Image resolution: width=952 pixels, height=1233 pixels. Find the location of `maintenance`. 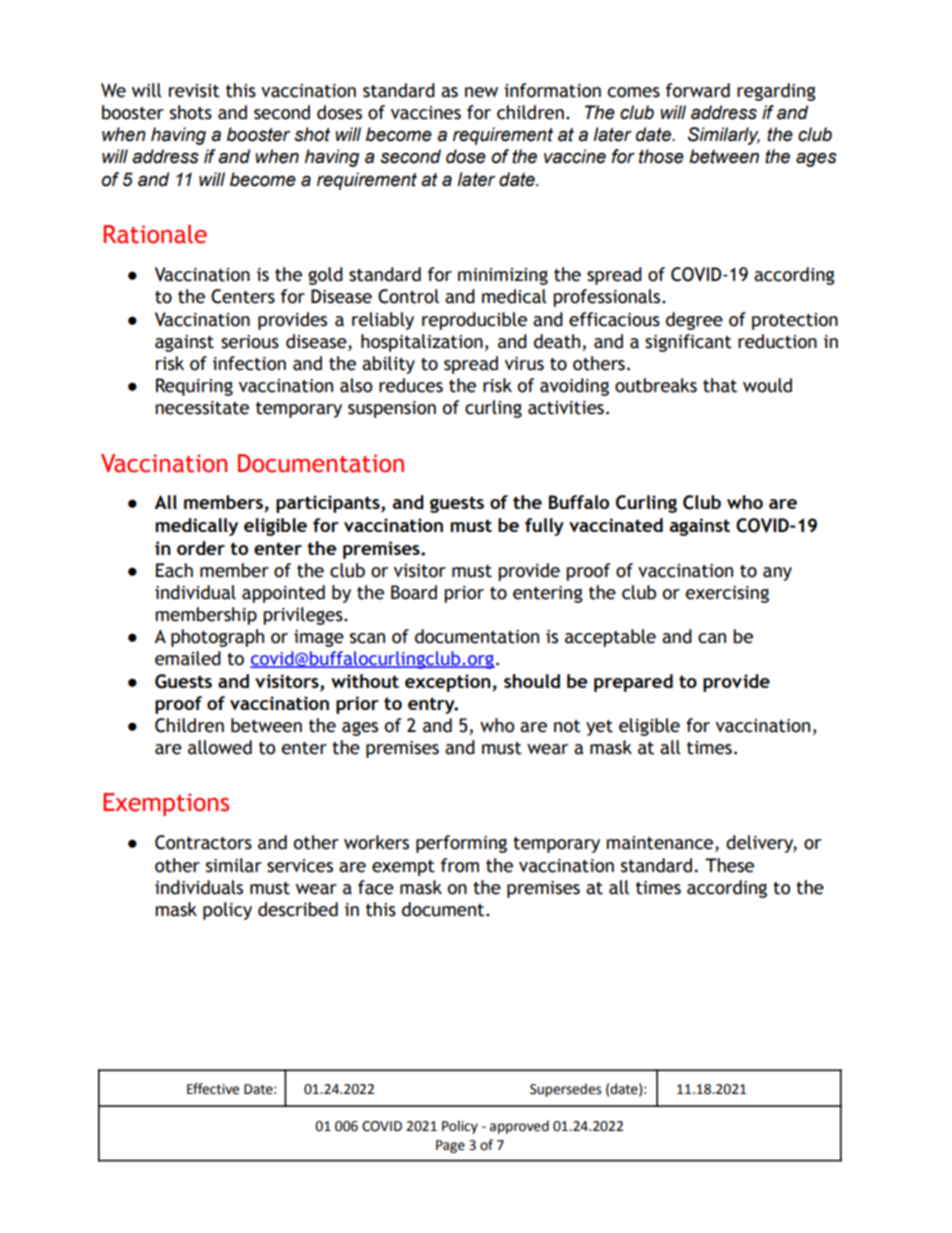

maintenance is located at coordinates (661, 844).
